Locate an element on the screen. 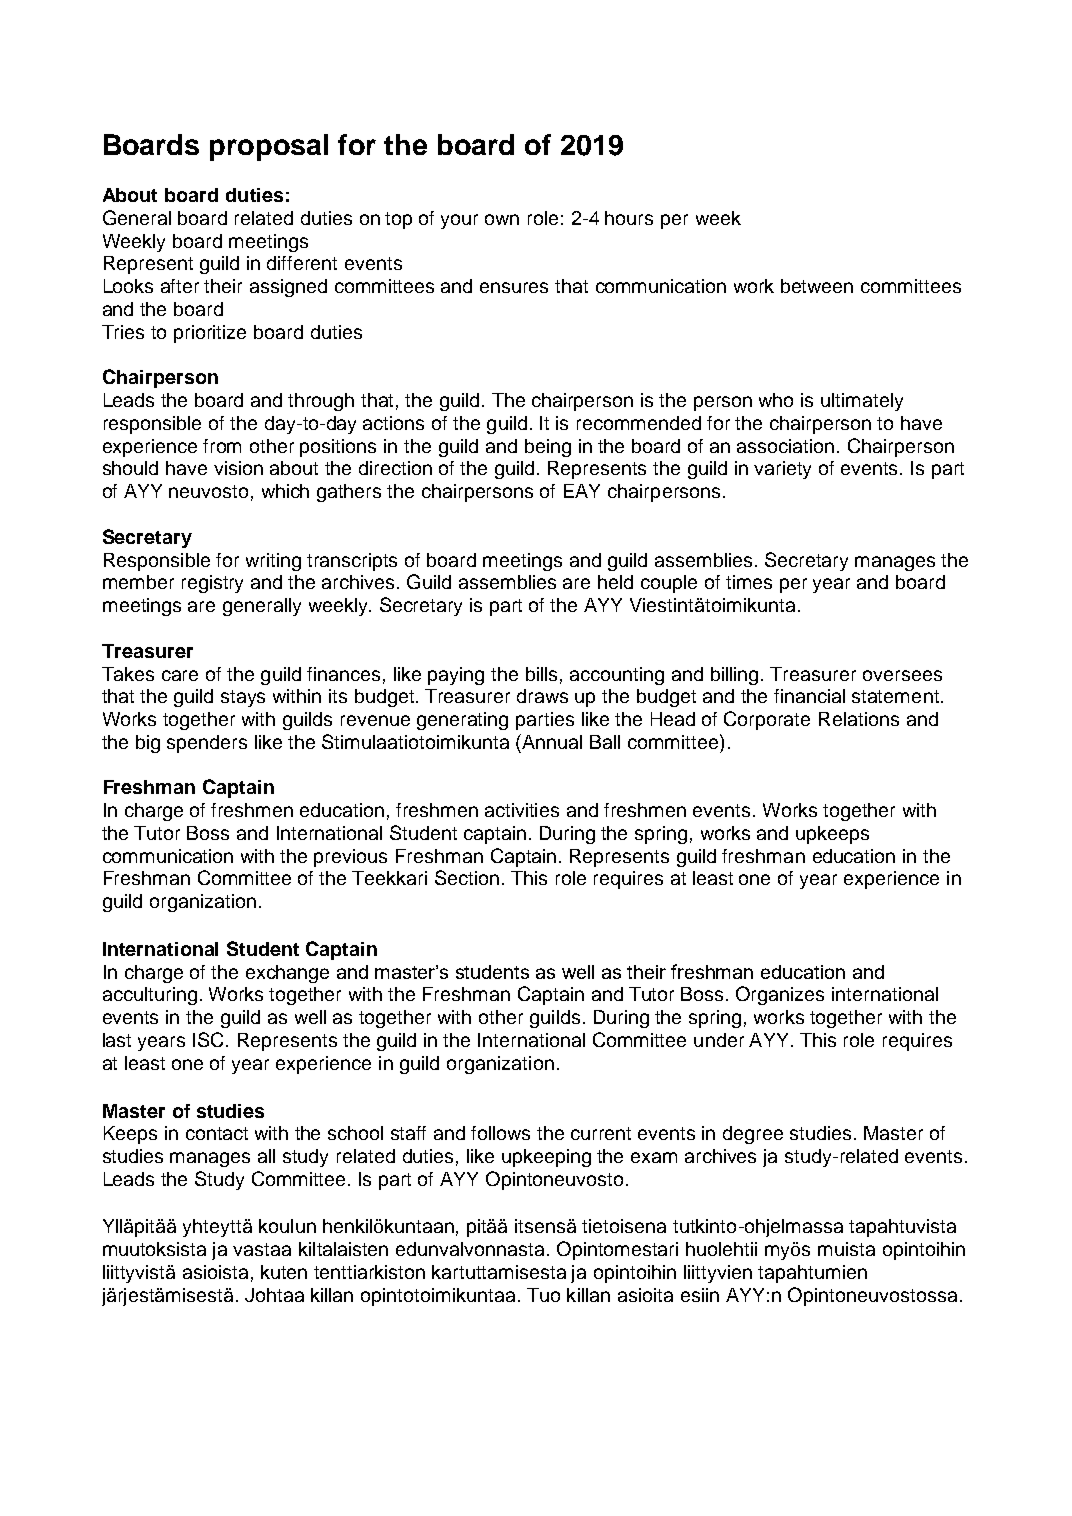 Image resolution: width=1072 pixels, height=1516 pixels. own is located at coordinates (502, 219).
